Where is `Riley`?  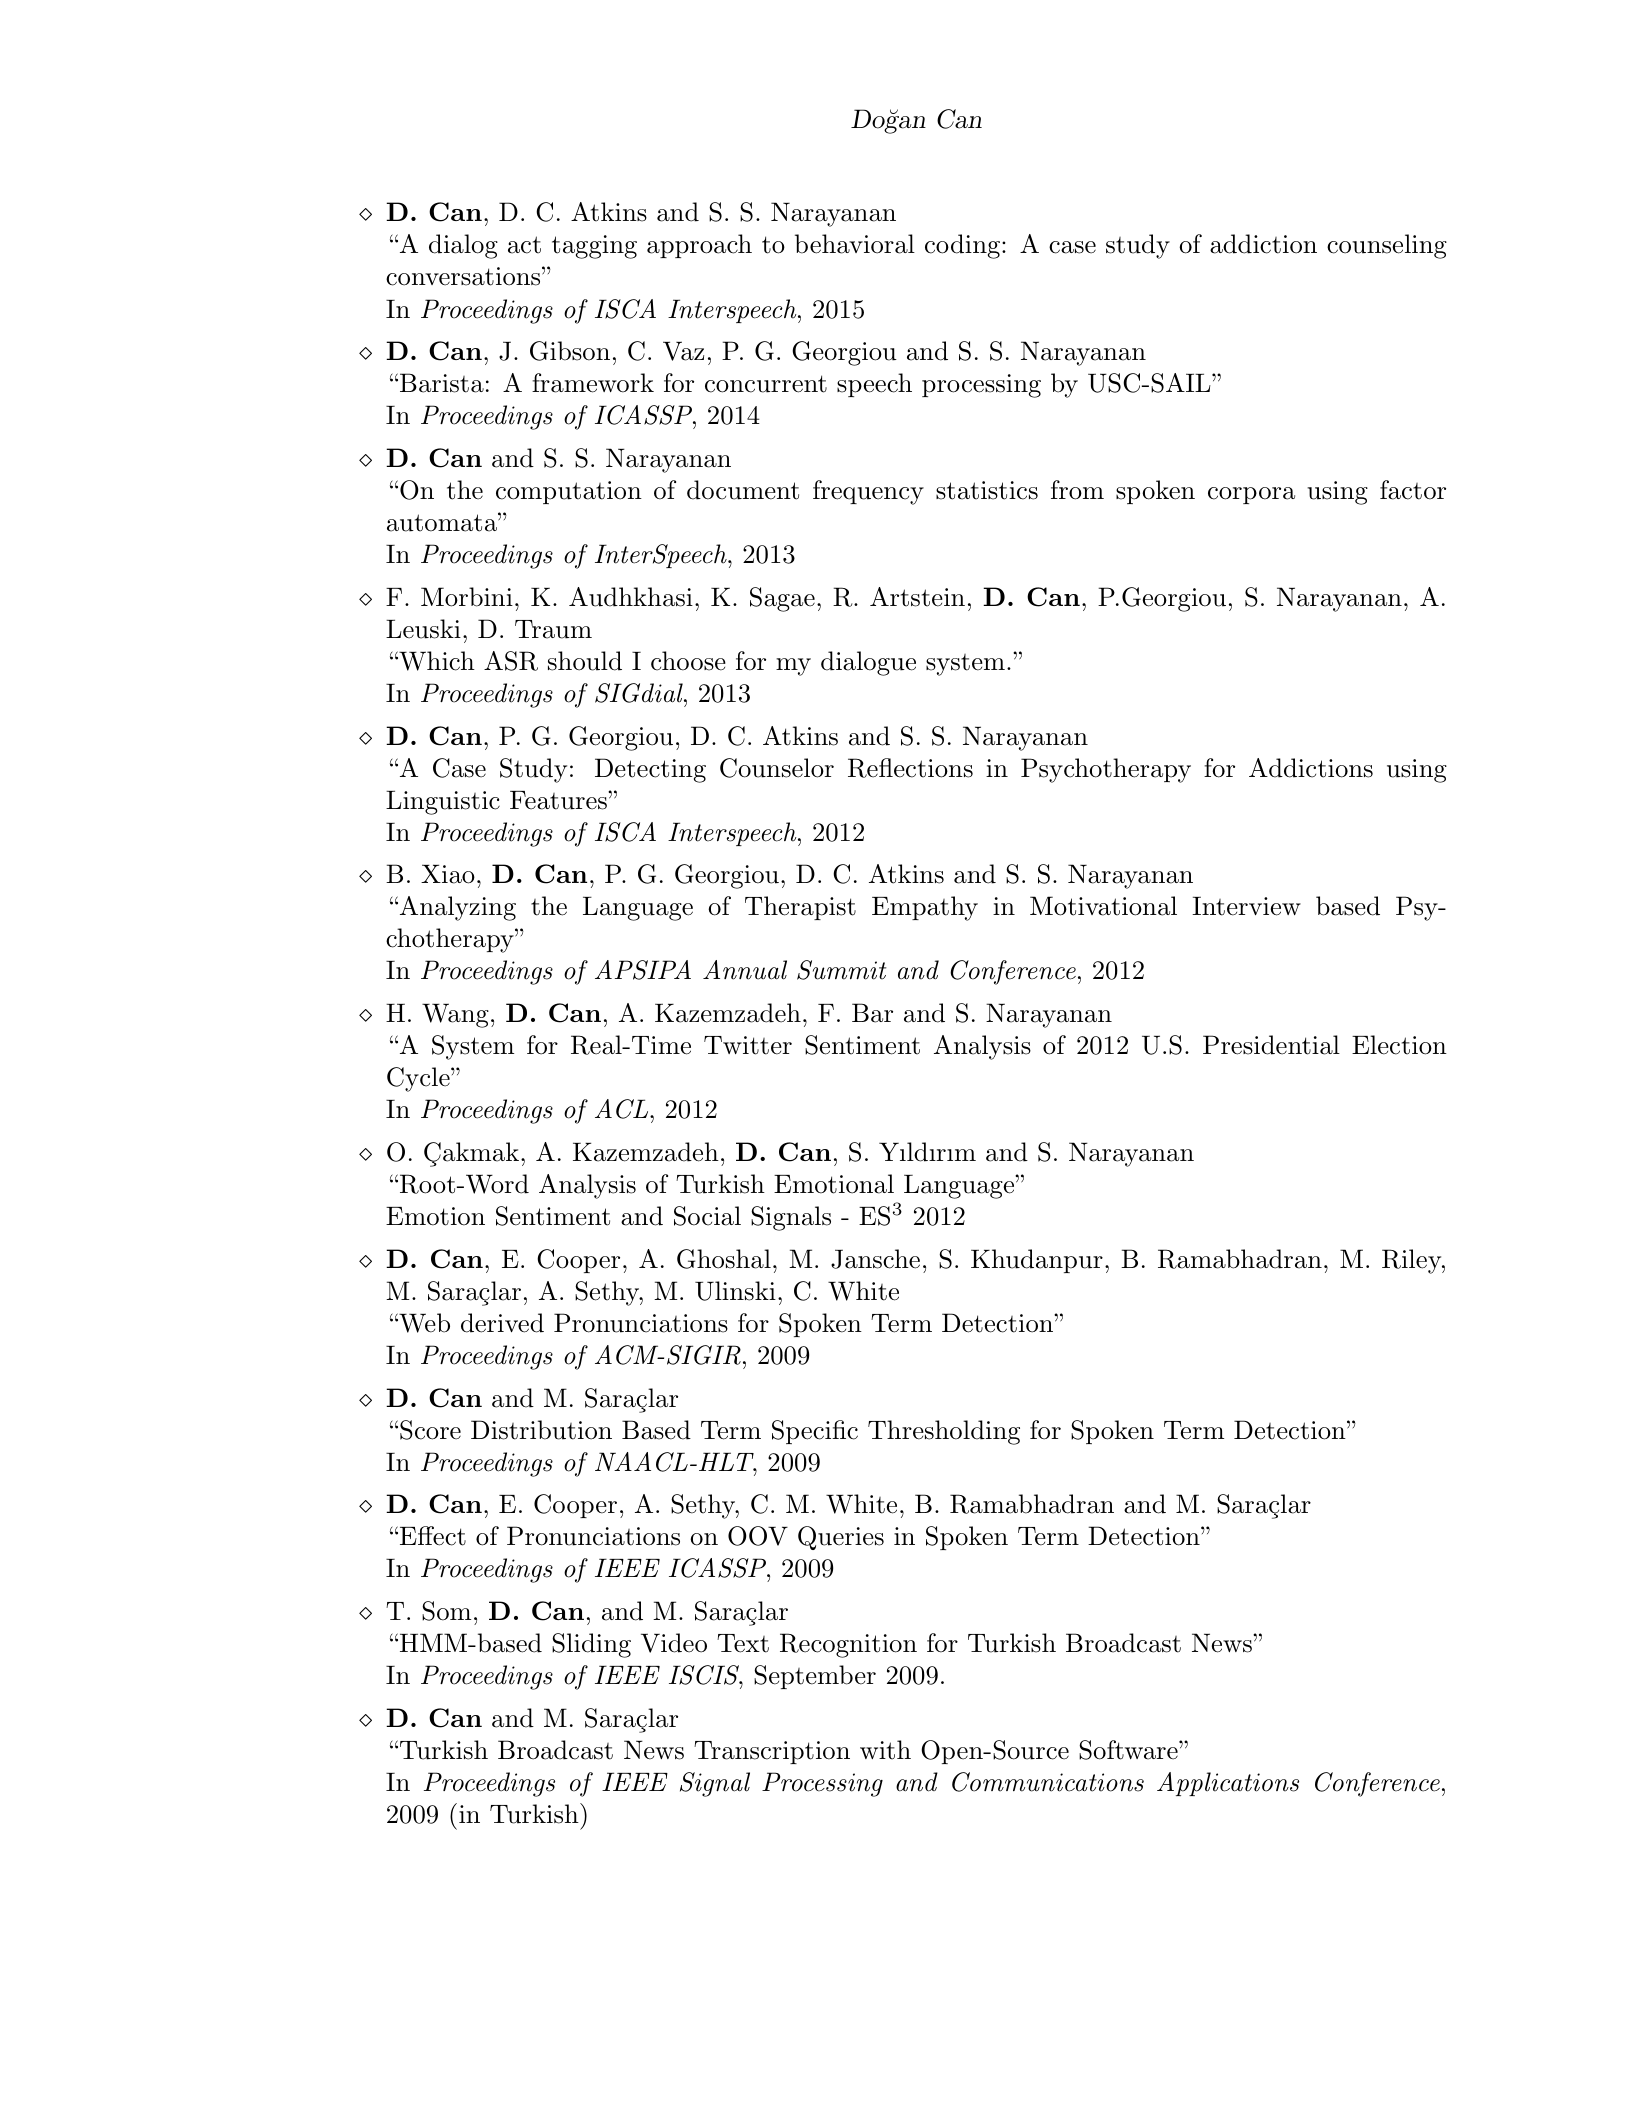 Riley is located at coordinates (1412, 1261).
